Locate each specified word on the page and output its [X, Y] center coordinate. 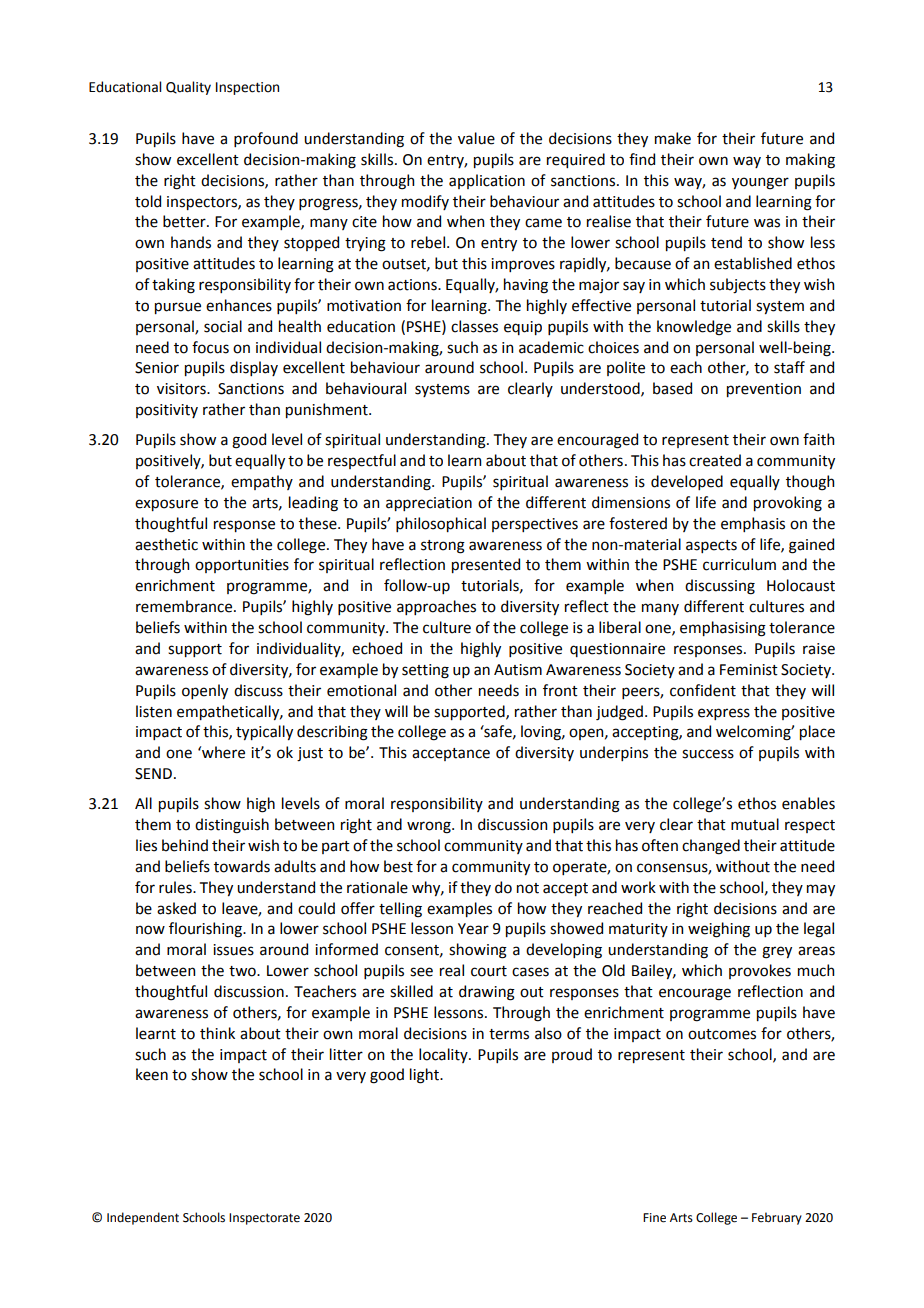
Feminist [749, 670]
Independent [143, 1218]
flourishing [206, 930]
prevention [764, 390]
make [673, 138]
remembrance [185, 606]
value [476, 138]
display [254, 368]
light [425, 1076]
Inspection [247, 88]
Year [473, 929]
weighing [719, 930]
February [777, 1218]
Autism [518, 670]
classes [474, 326]
